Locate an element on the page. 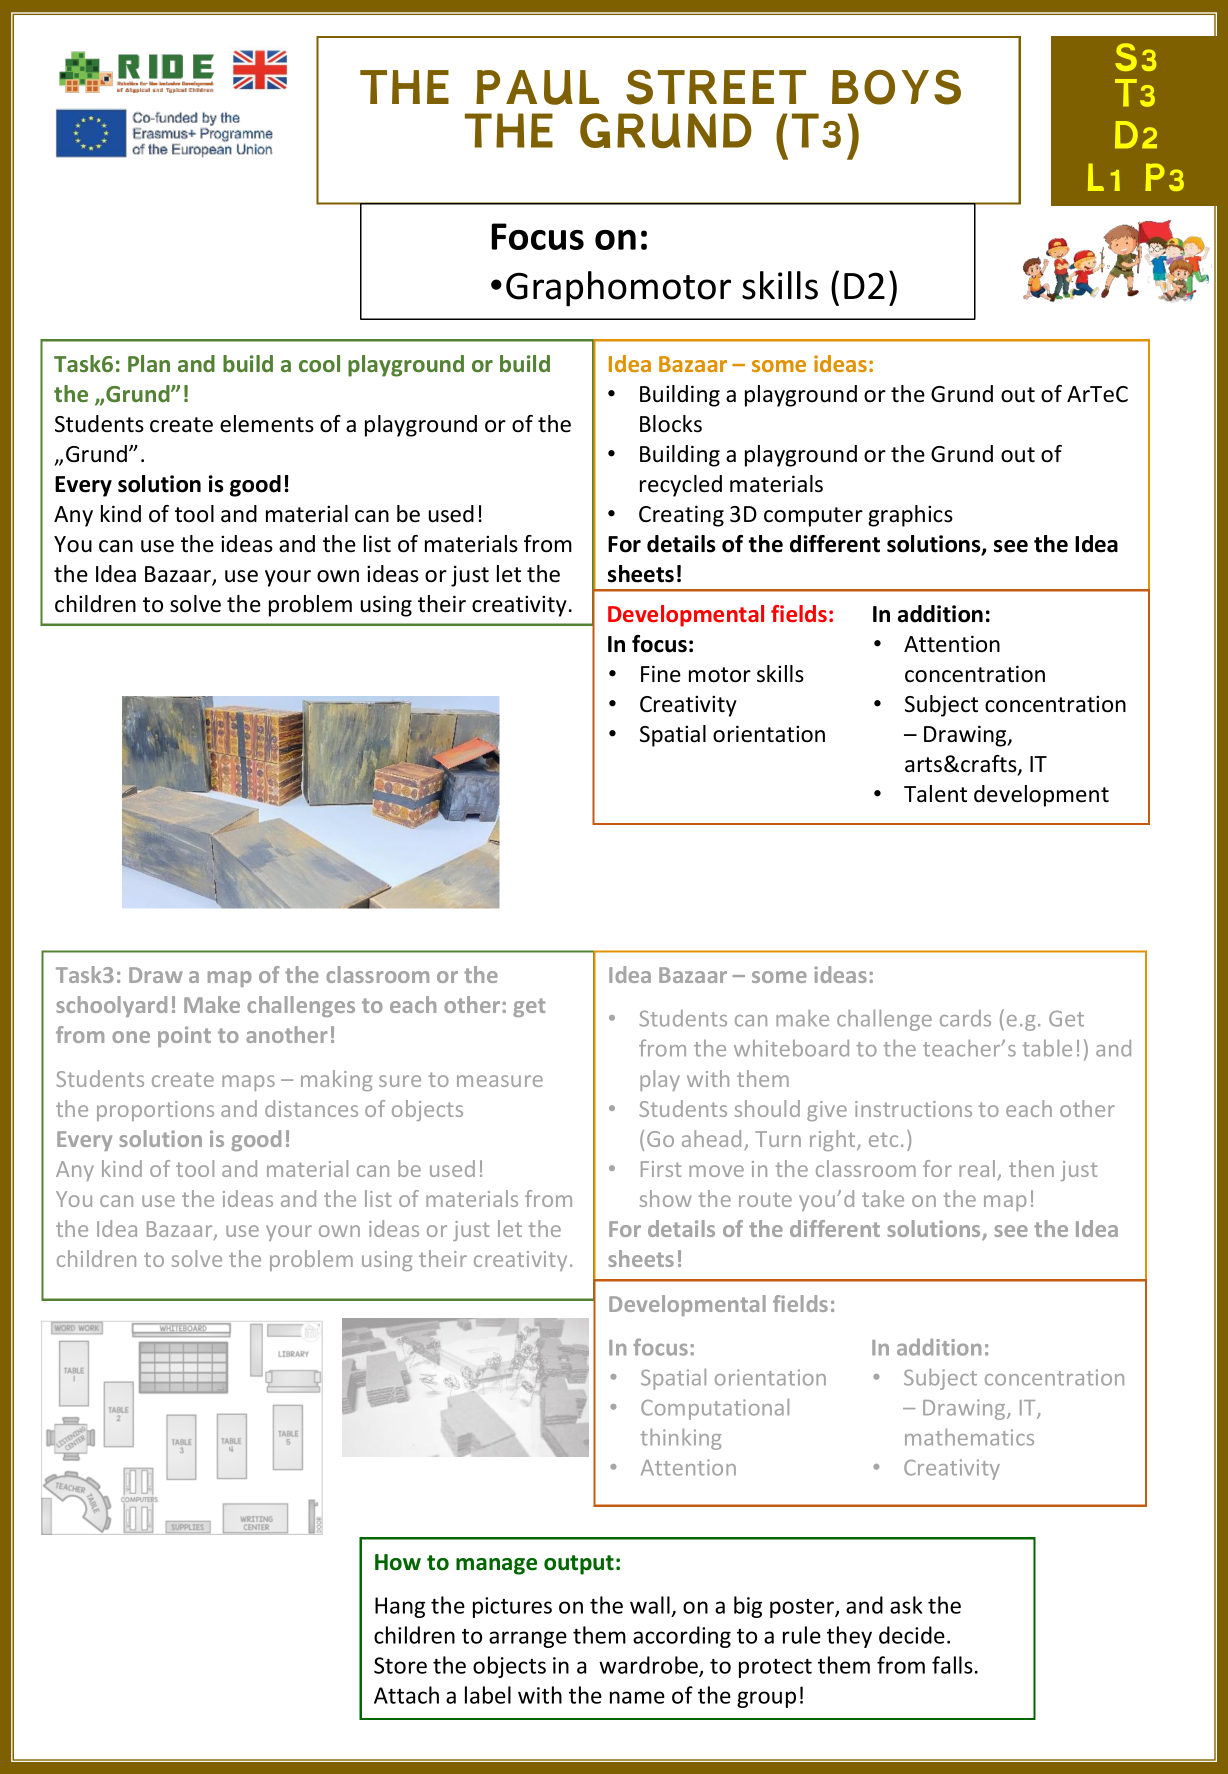 The height and width of the page is (1774, 1228). proportions is located at coordinates (155, 1111).
